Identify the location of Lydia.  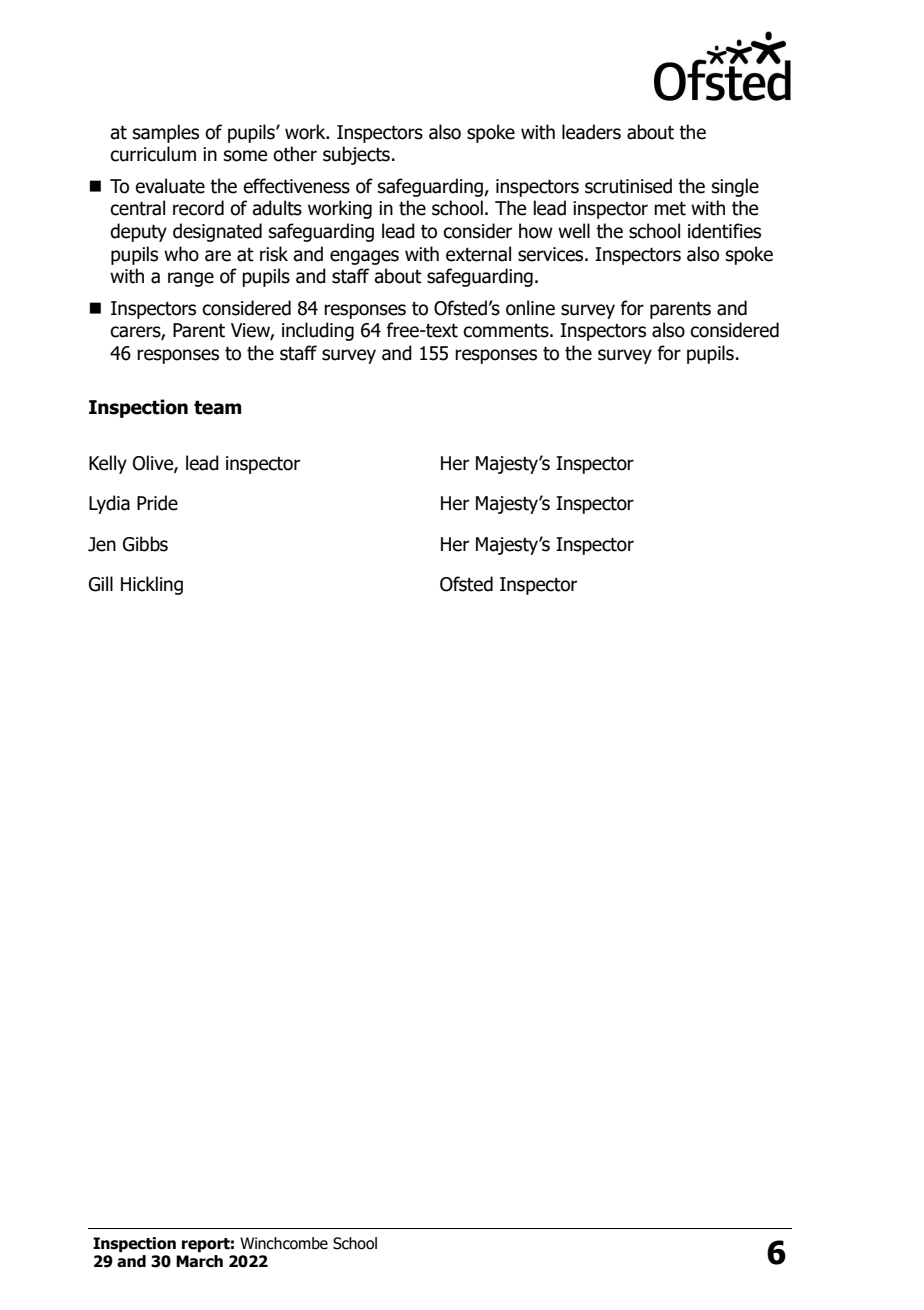
(109, 504).
